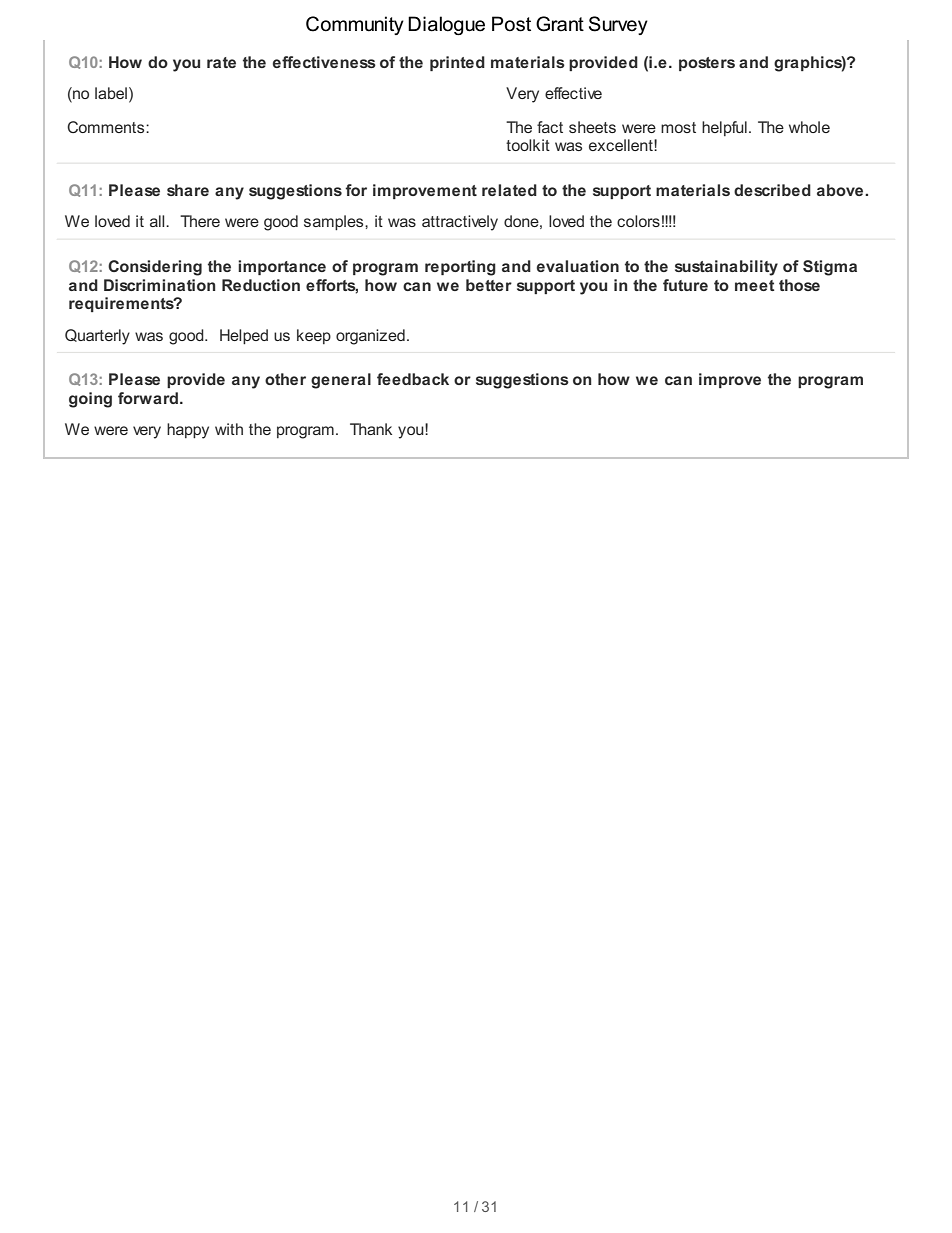  What do you see at coordinates (371, 429) in the document?
I see `Thank` at bounding box center [371, 429].
